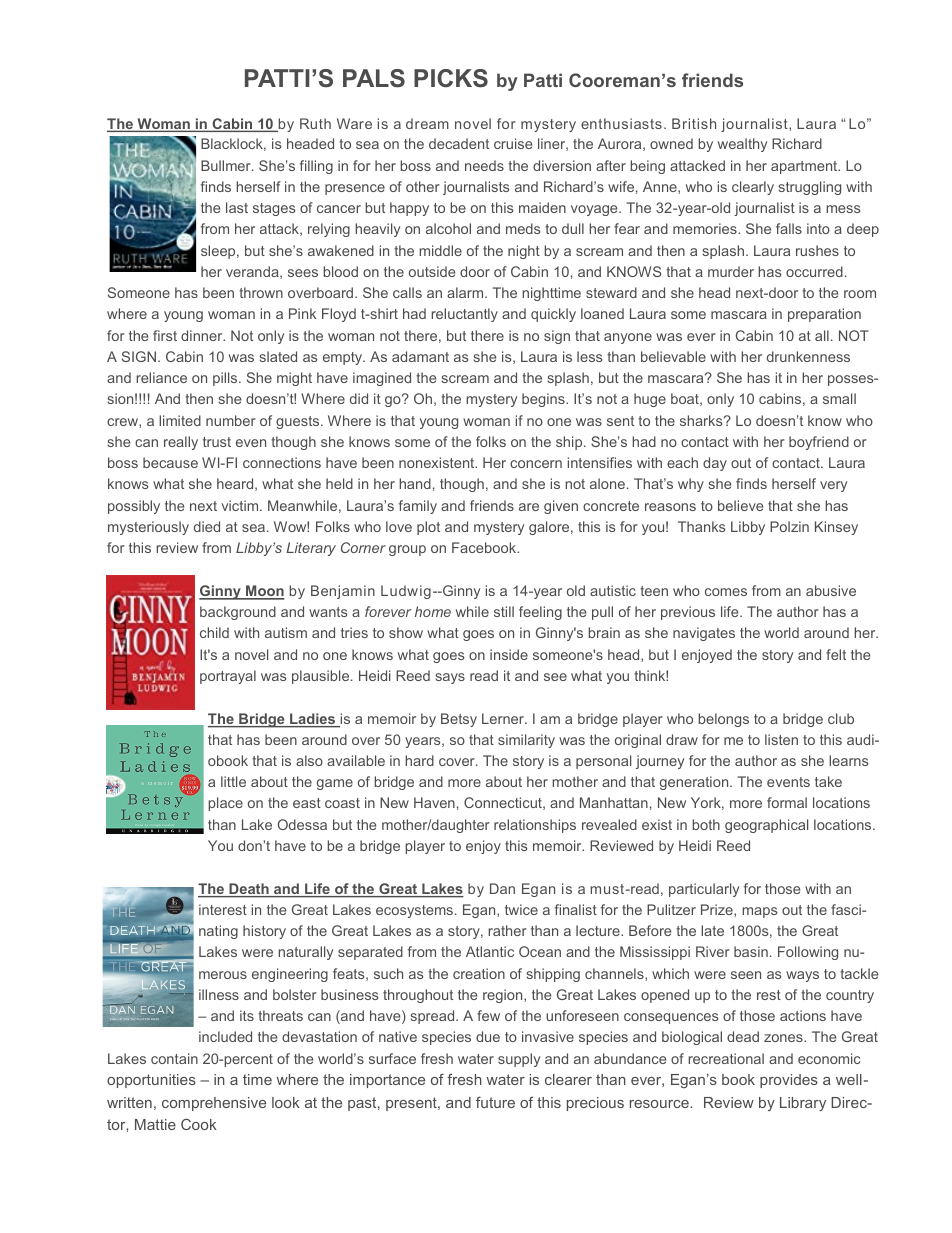 The image size is (952, 1233). I want to click on Ruth, so click(315, 123).
